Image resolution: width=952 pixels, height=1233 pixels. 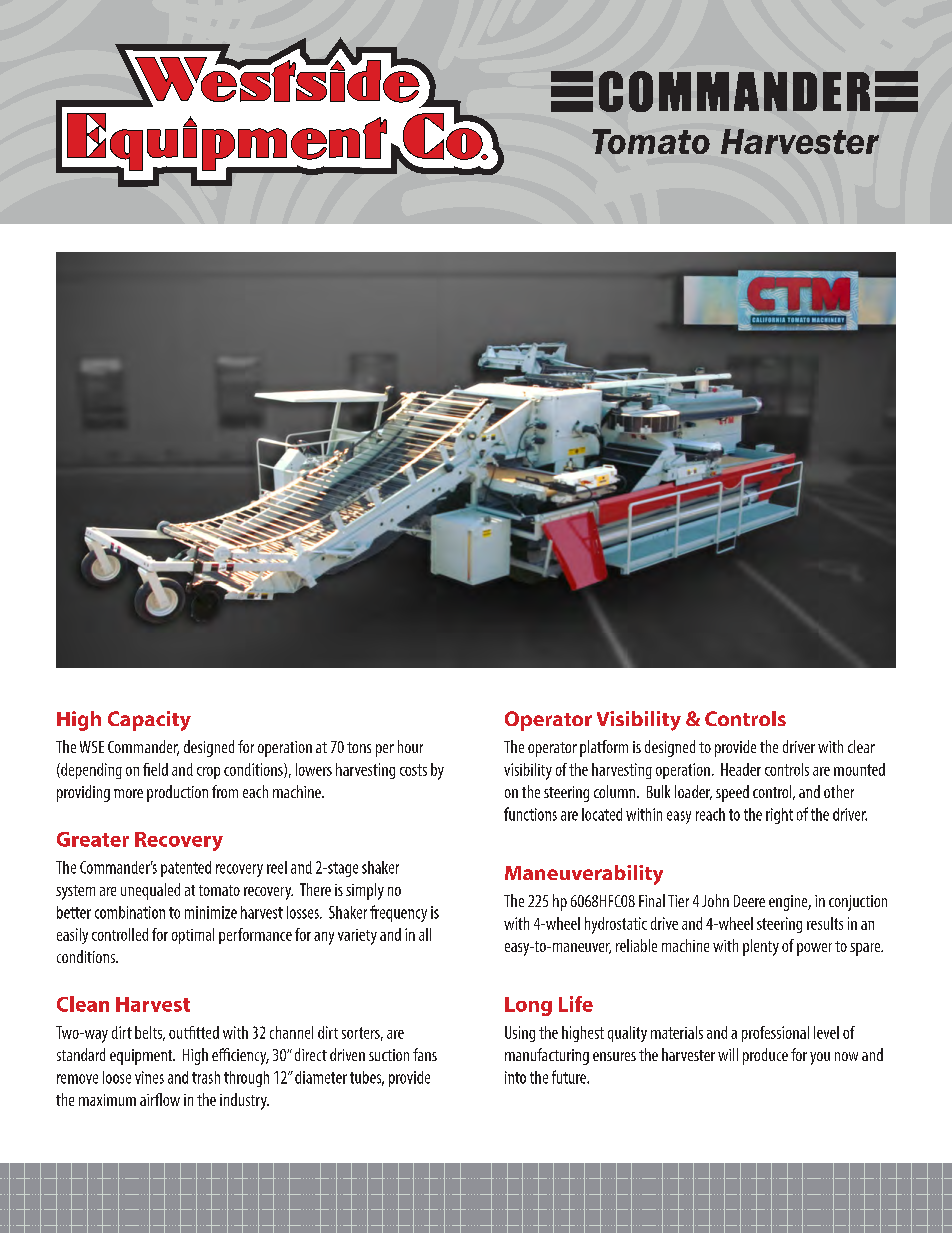 I want to click on functions, so click(x=530, y=814).
